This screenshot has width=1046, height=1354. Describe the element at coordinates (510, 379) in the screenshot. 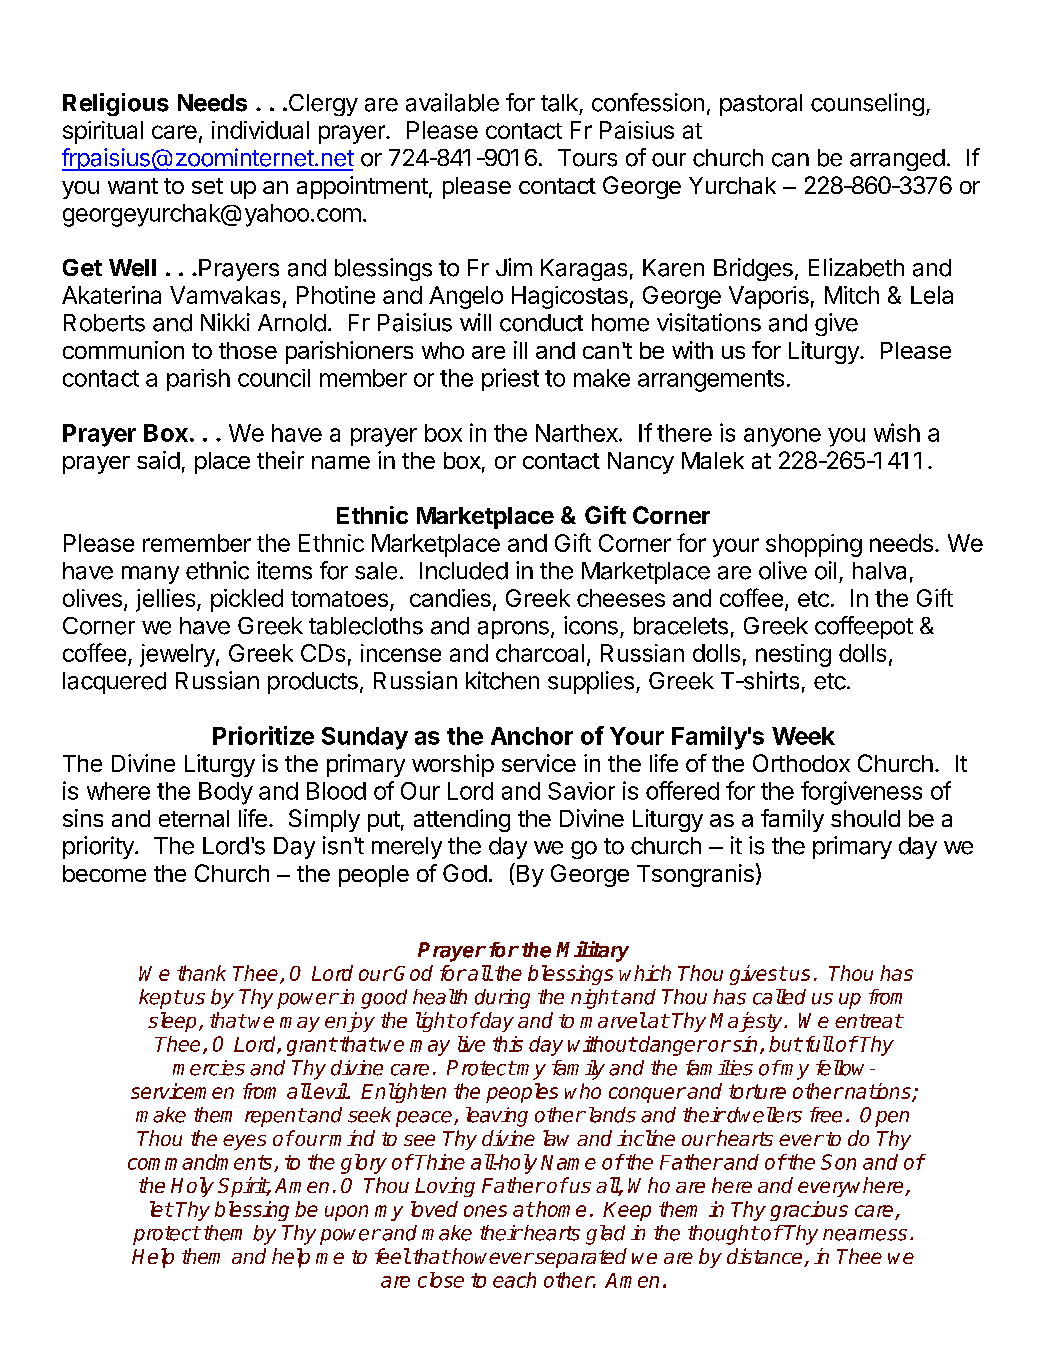

I see `priest` at that location.
